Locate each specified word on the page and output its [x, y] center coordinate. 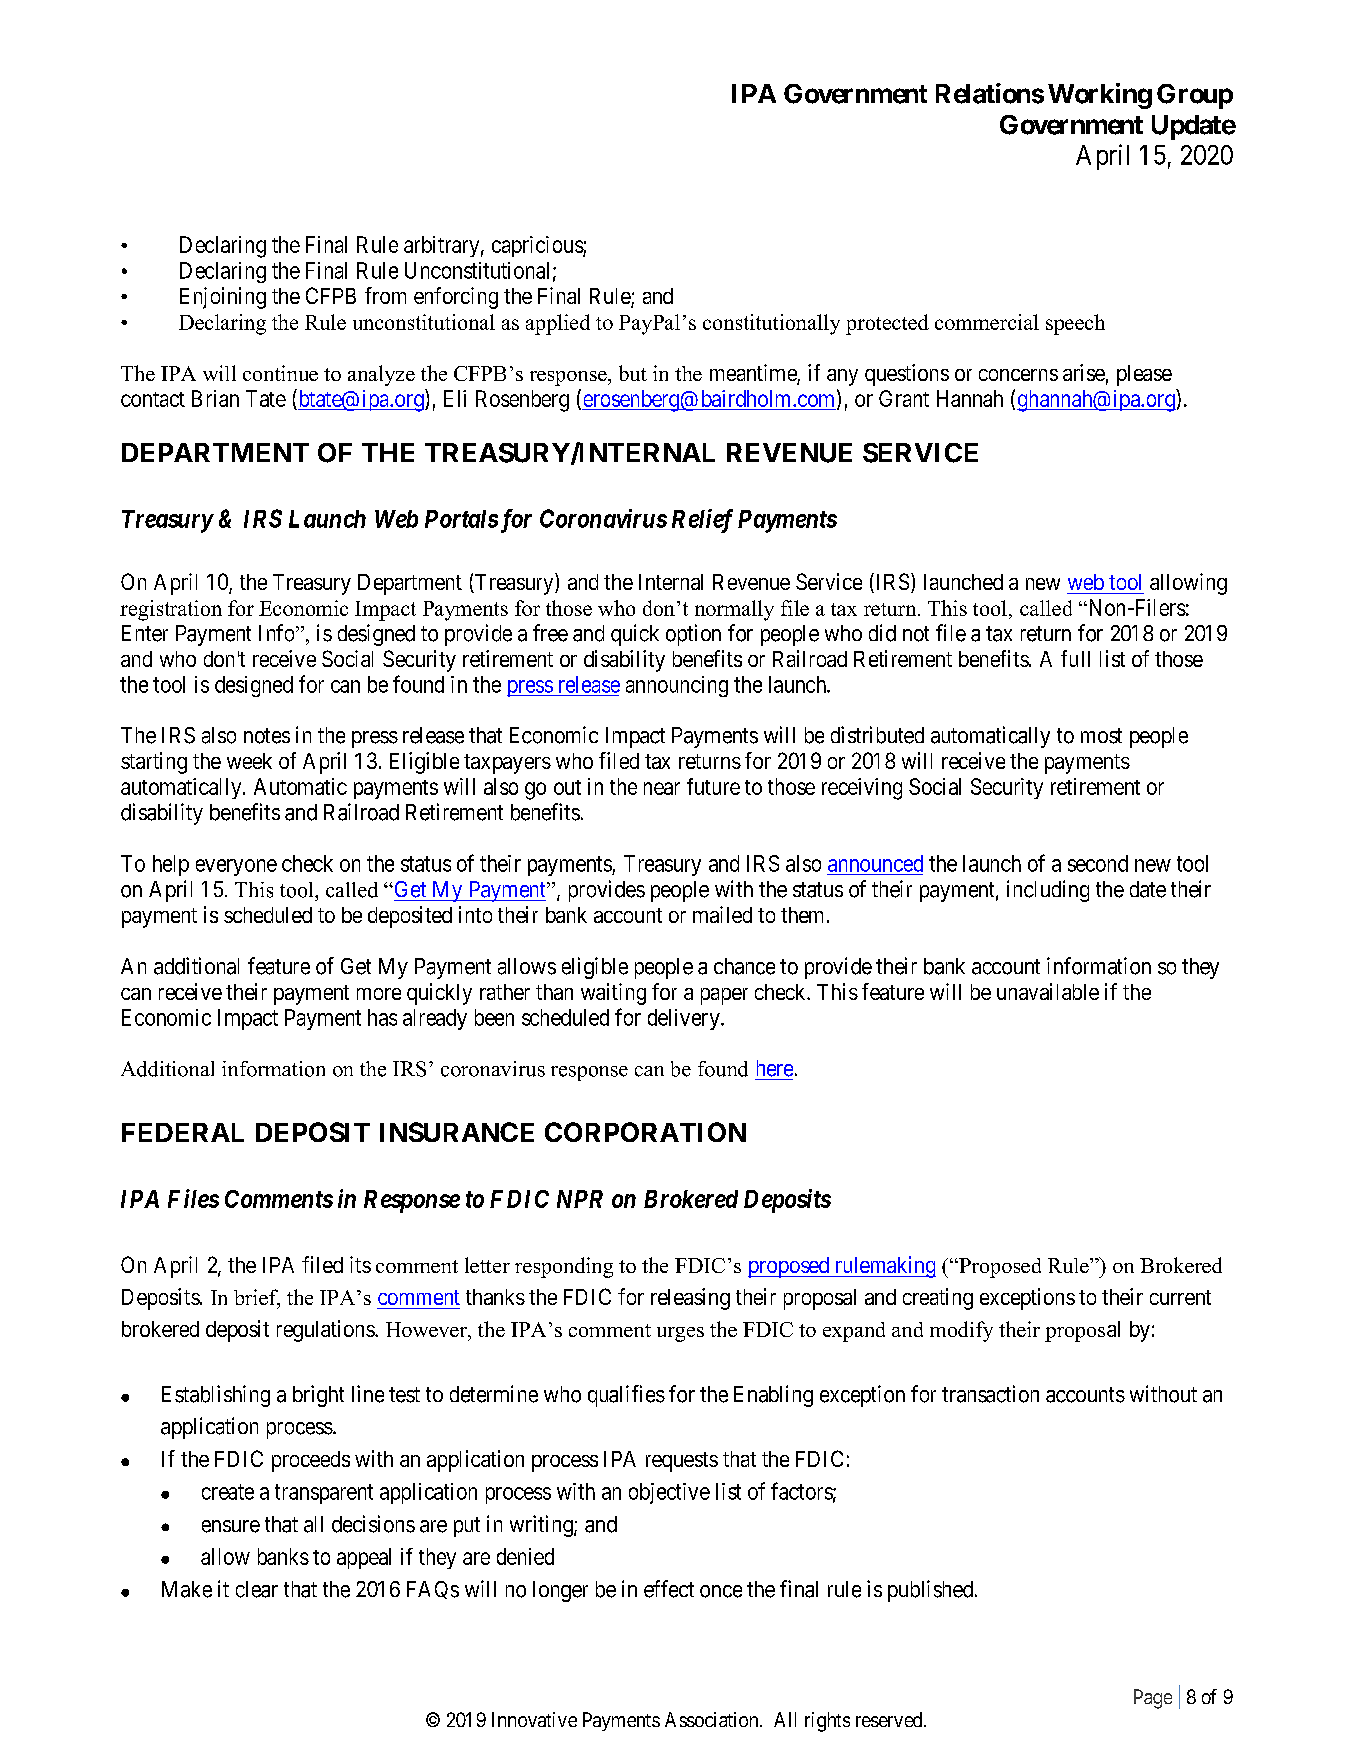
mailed [722, 914]
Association [713, 1719]
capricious [538, 246]
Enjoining [223, 298]
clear [257, 1589]
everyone [236, 867]
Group [1195, 96]
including [1048, 891]
